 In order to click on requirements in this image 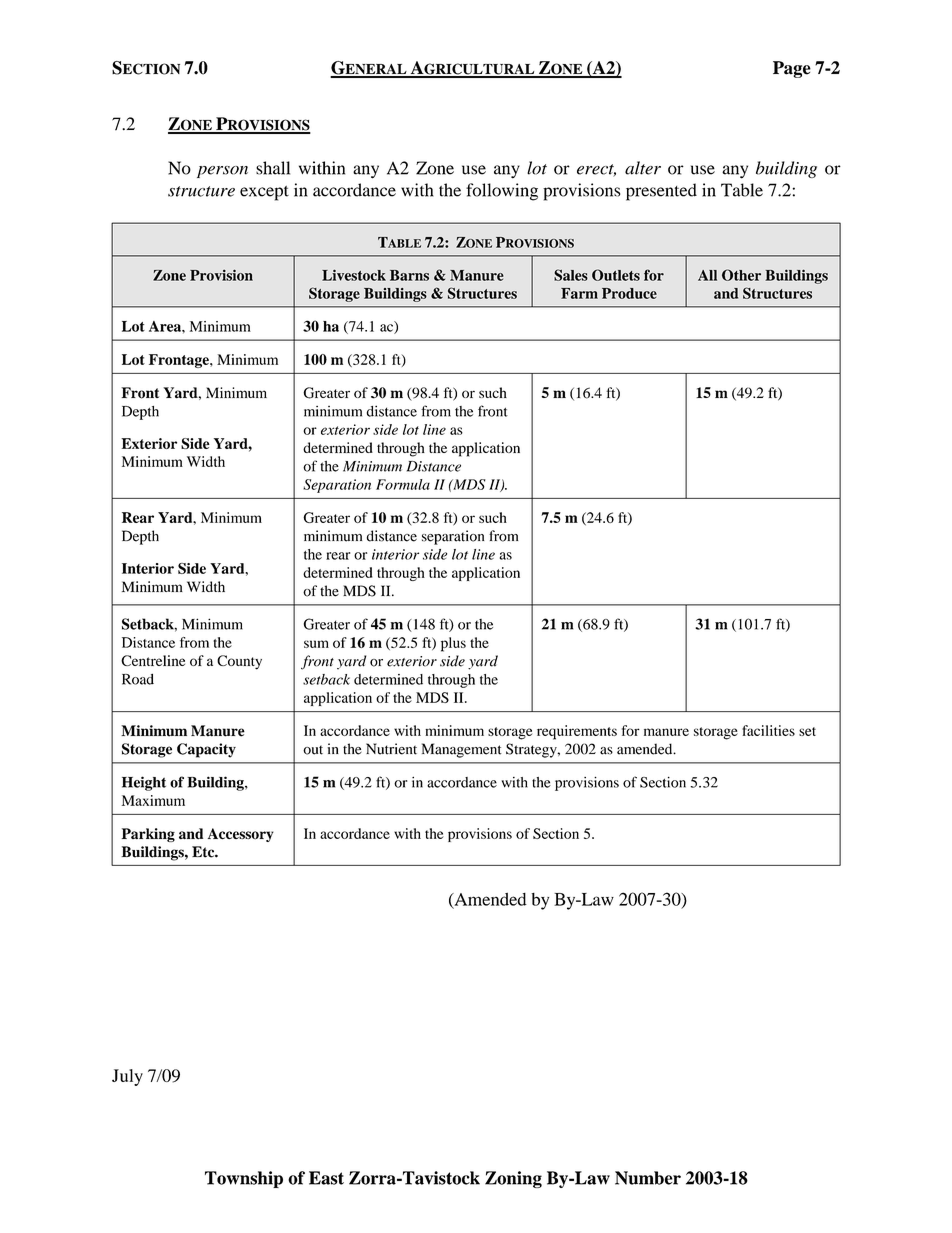, I will do `click(577, 732)`.
